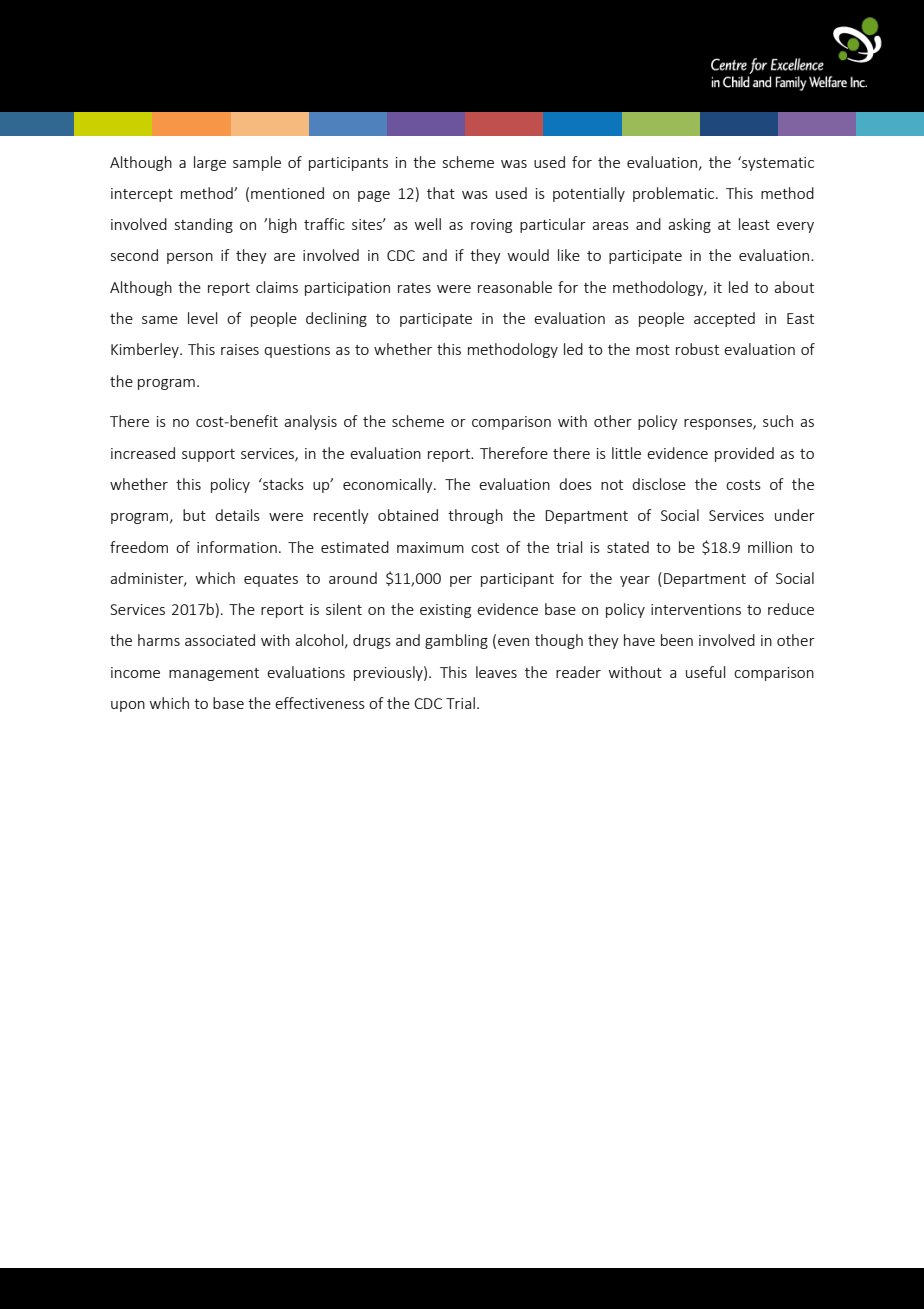 This page has width=924, height=1309. Describe the element at coordinates (214, 674) in the page. I see `management` at that location.
